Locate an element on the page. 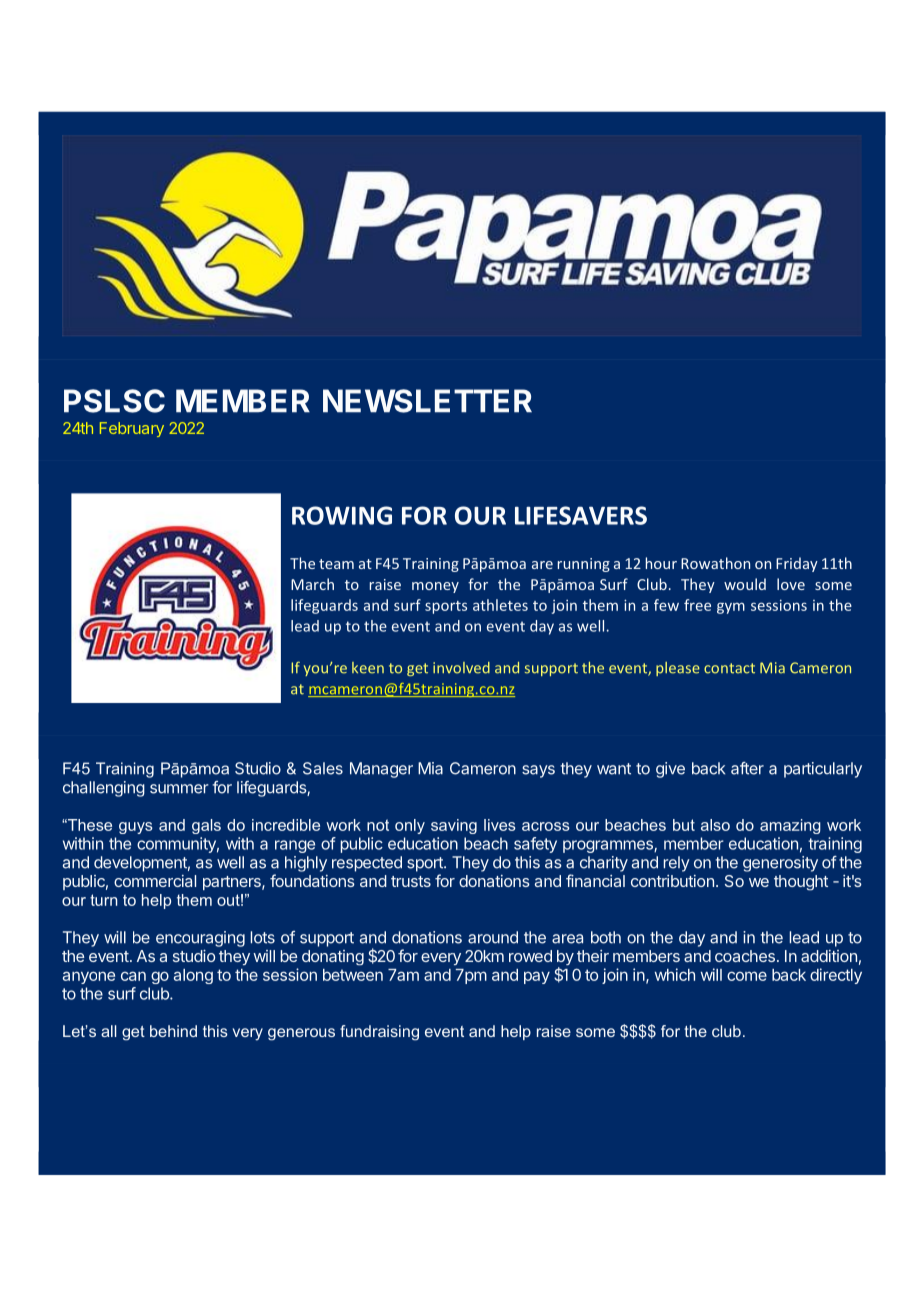 This document has height=1308, width=924. February is located at coordinates (132, 429).
